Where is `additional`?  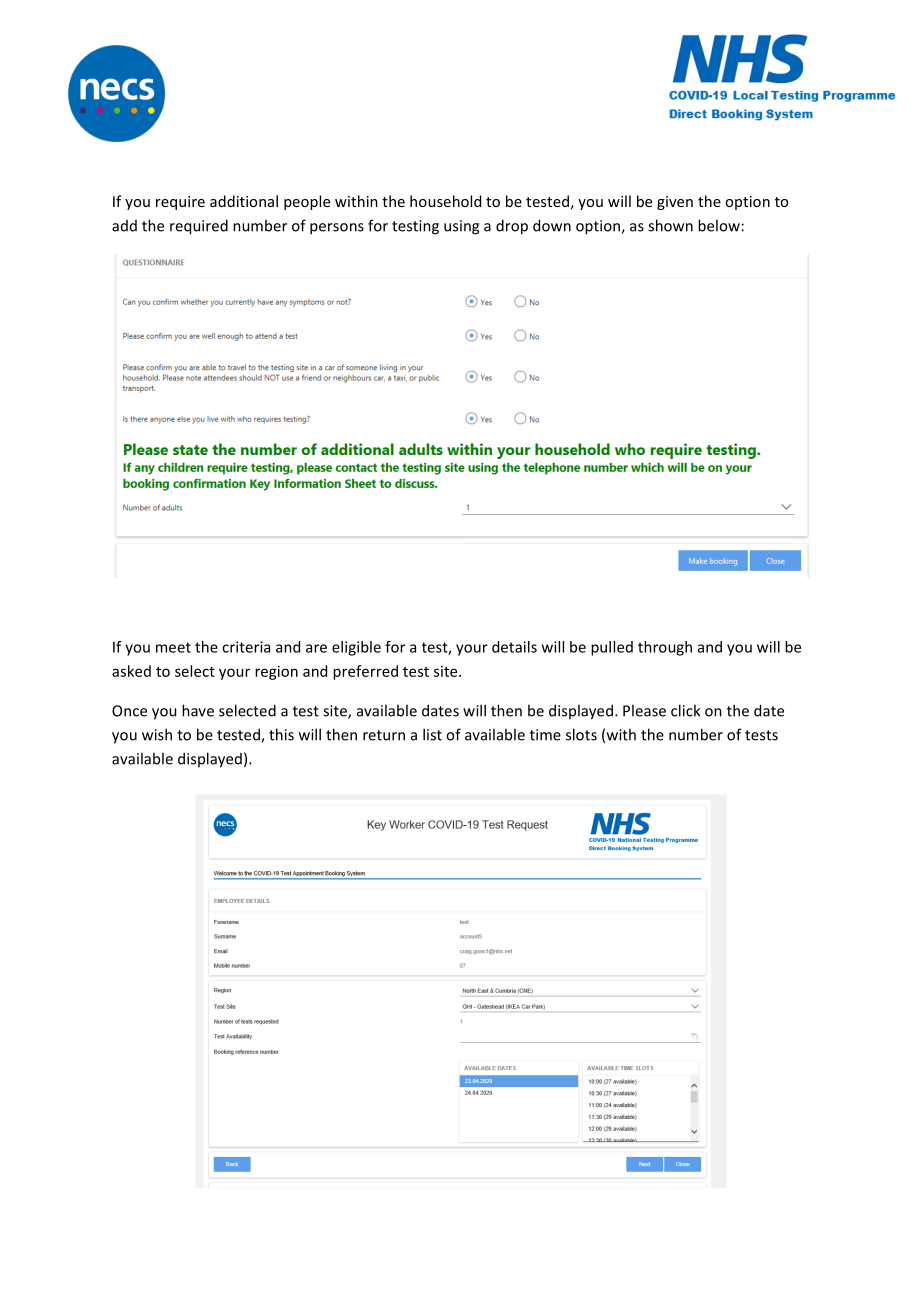 additional is located at coordinates (244, 201).
